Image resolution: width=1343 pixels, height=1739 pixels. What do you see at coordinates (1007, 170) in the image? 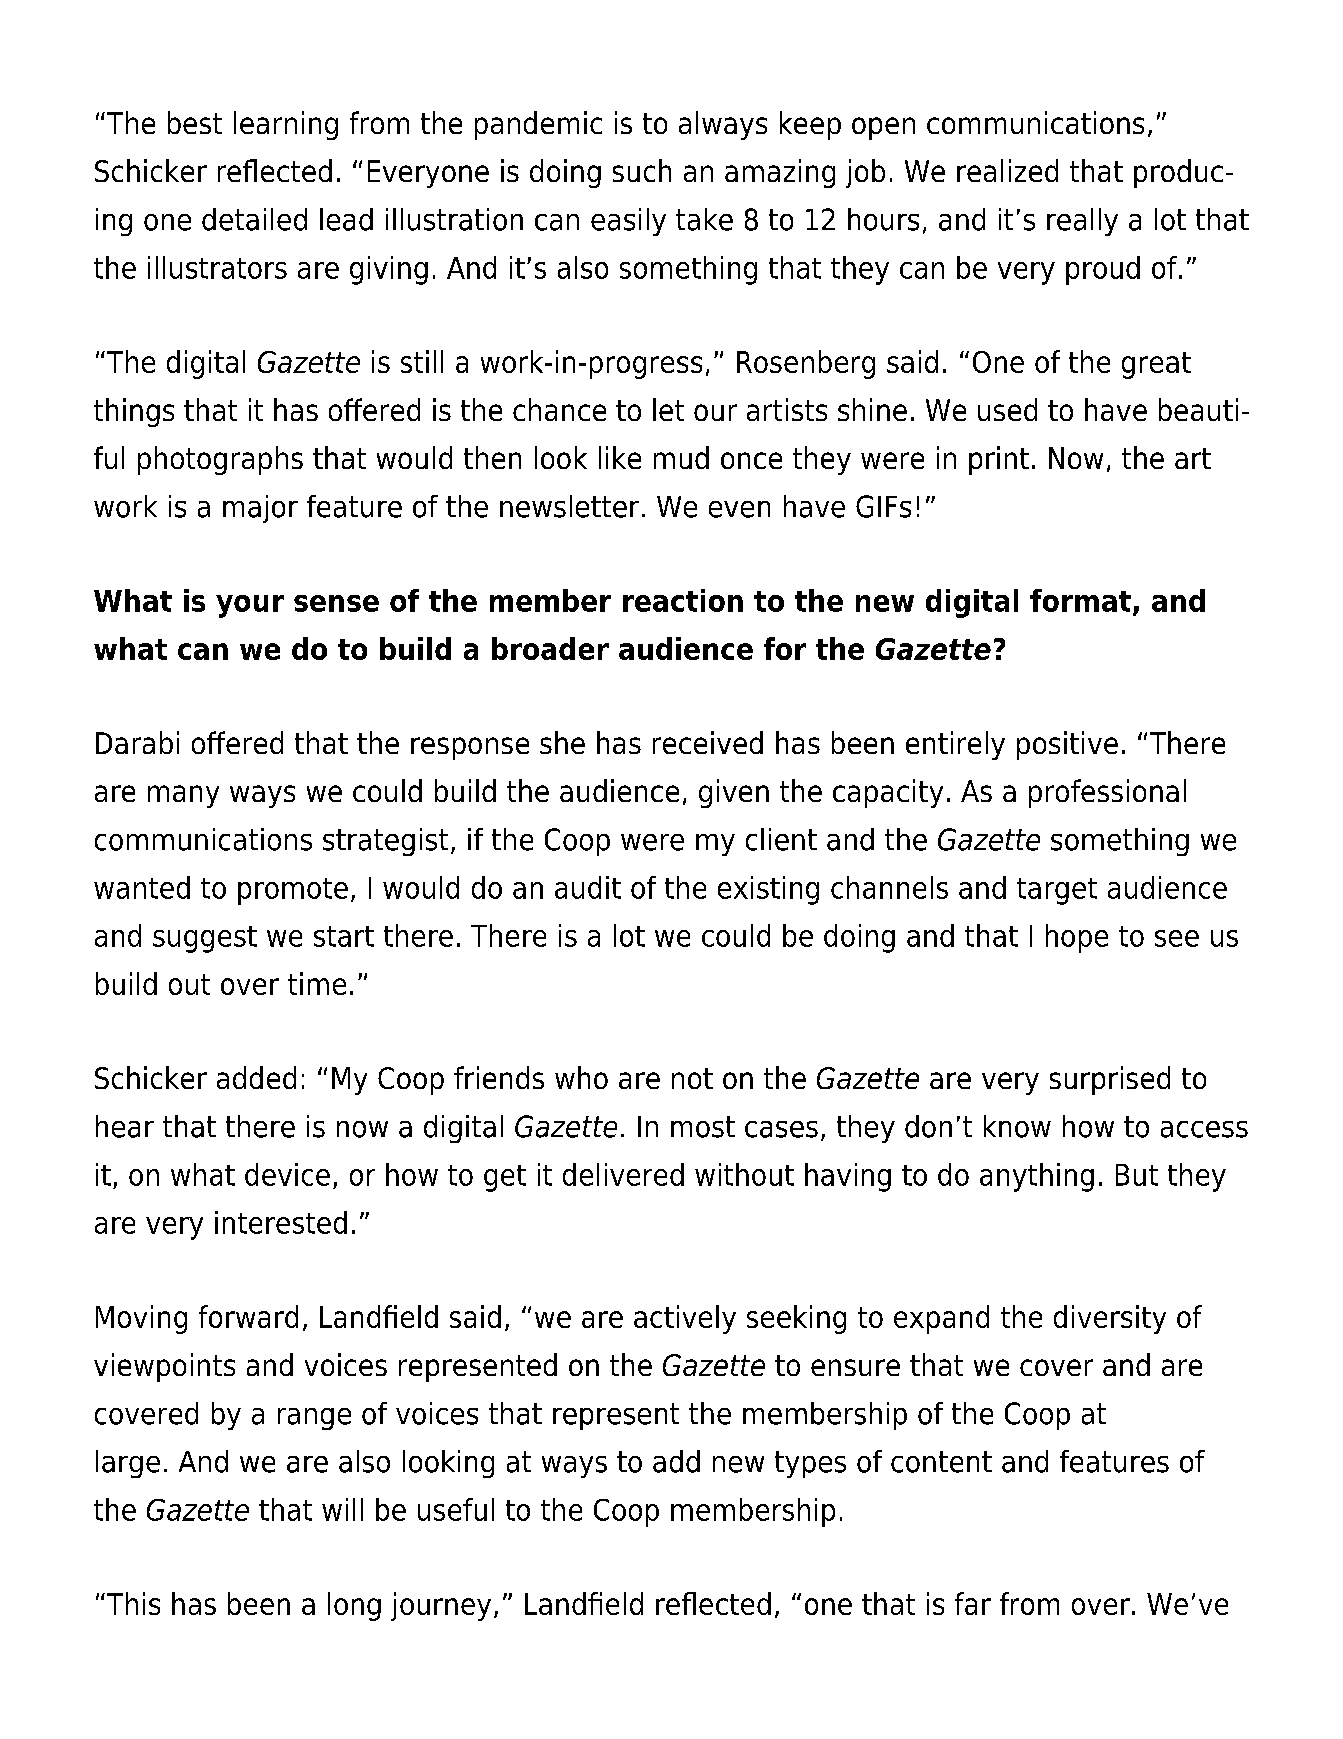
I see `realized` at bounding box center [1007, 170].
